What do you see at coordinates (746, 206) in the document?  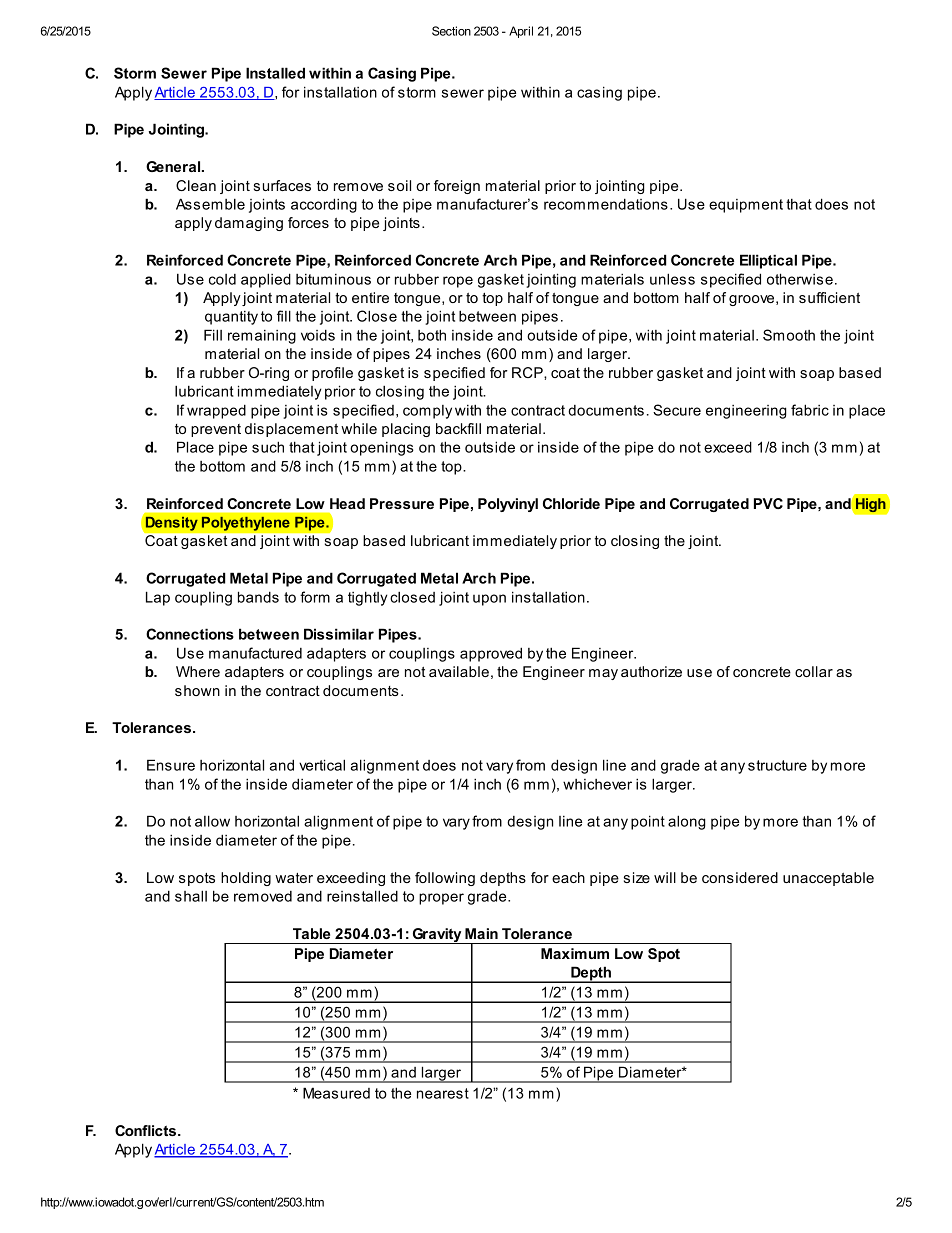 I see `equipment` at bounding box center [746, 206].
